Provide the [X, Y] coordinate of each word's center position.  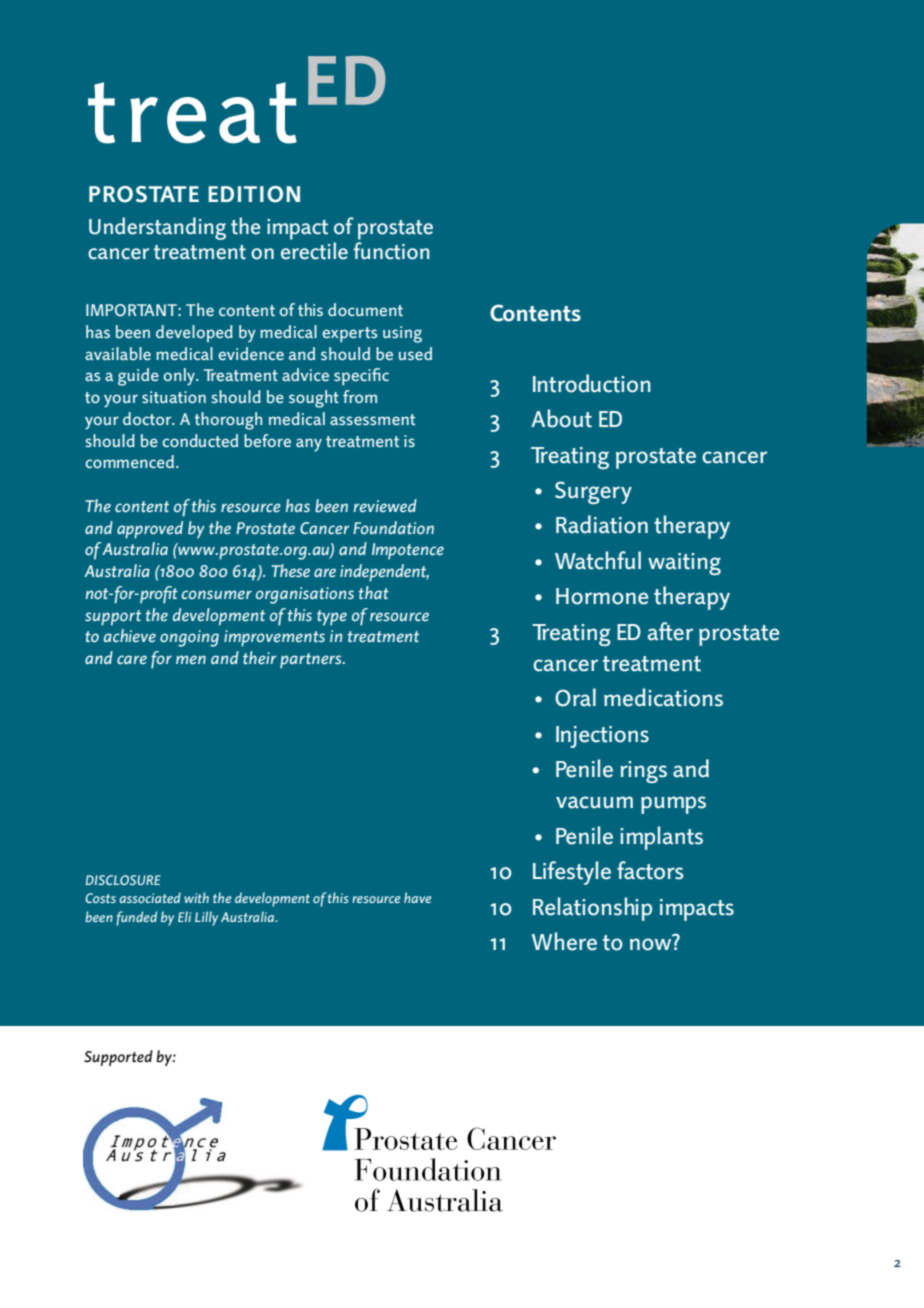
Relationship [592, 909]
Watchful [598, 560]
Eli [184, 916]
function [391, 251]
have [418, 897]
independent [384, 573]
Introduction [592, 383]
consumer [217, 594]
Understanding [157, 228]
